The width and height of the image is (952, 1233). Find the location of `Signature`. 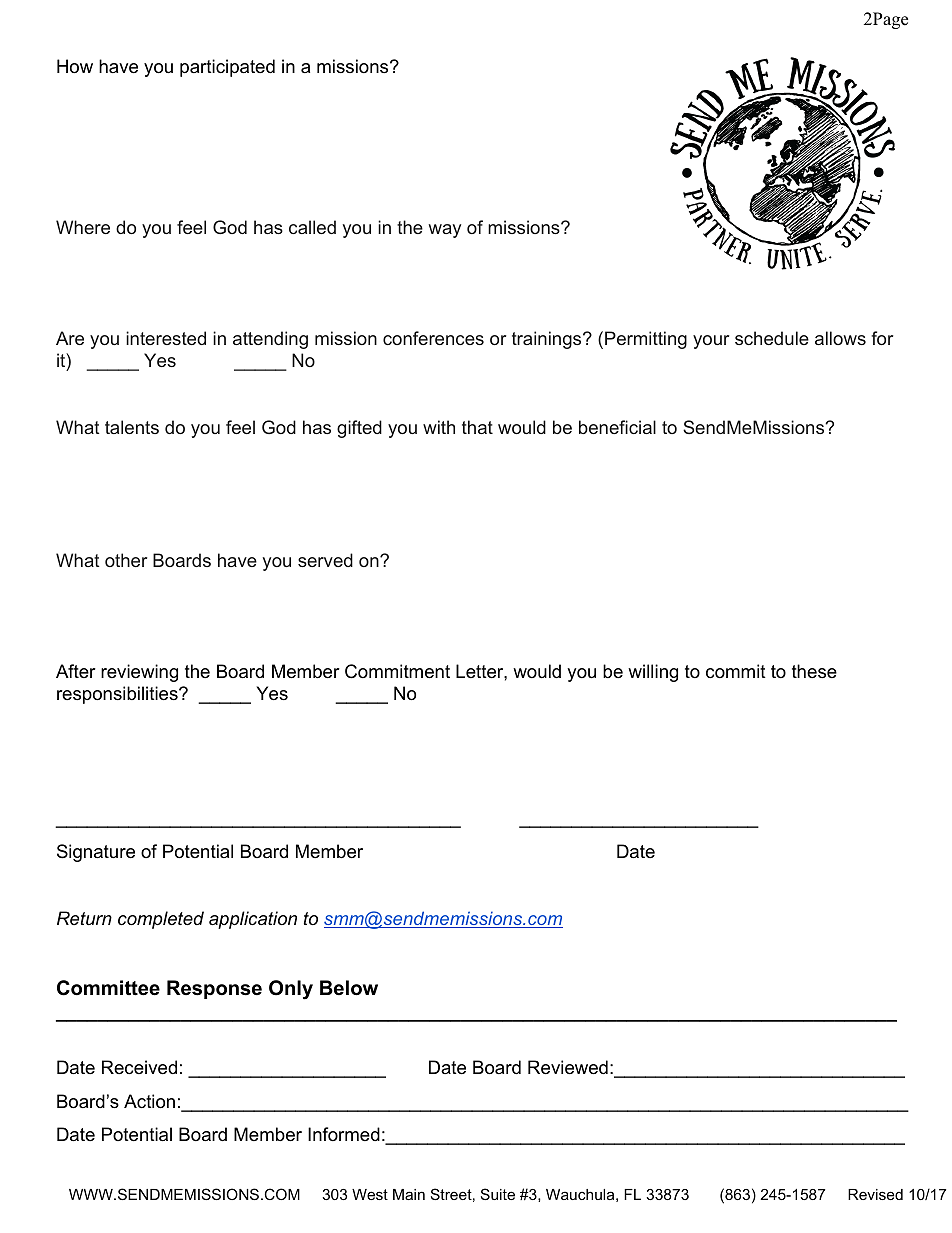

Signature is located at coordinates (96, 853).
